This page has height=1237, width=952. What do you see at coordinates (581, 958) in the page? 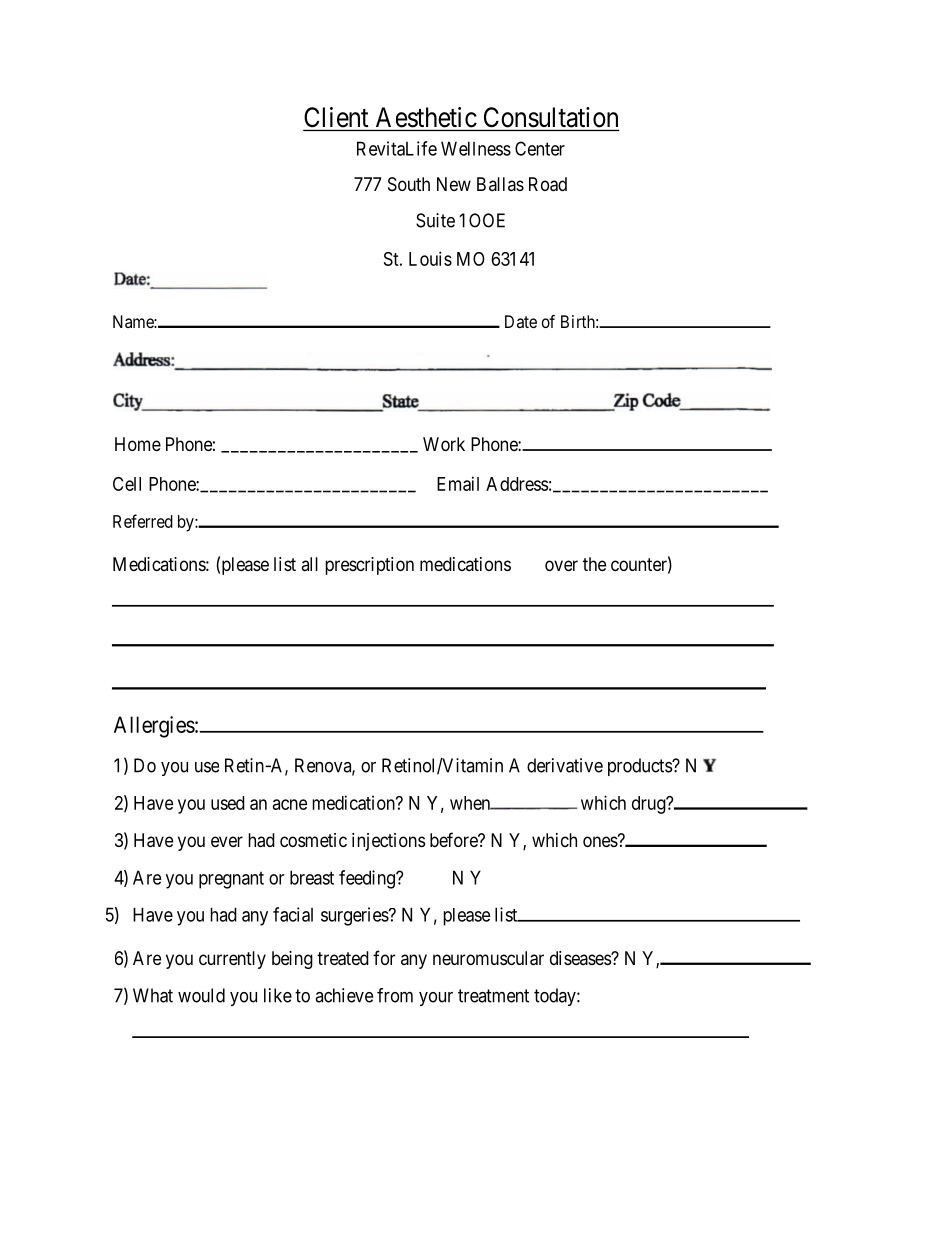
I see `diseases` at bounding box center [581, 958].
